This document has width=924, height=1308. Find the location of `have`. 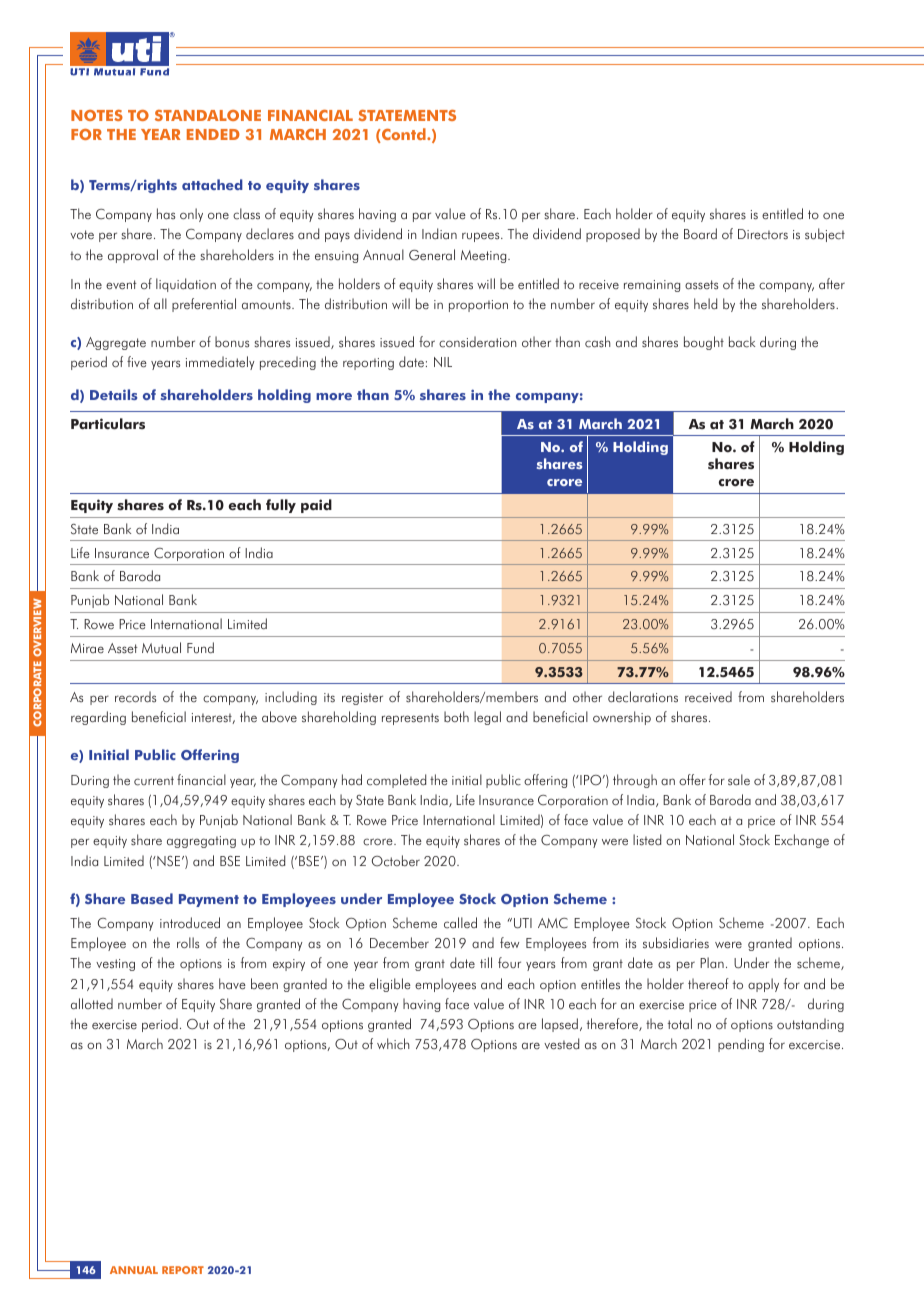

have is located at coordinates (232, 984).
